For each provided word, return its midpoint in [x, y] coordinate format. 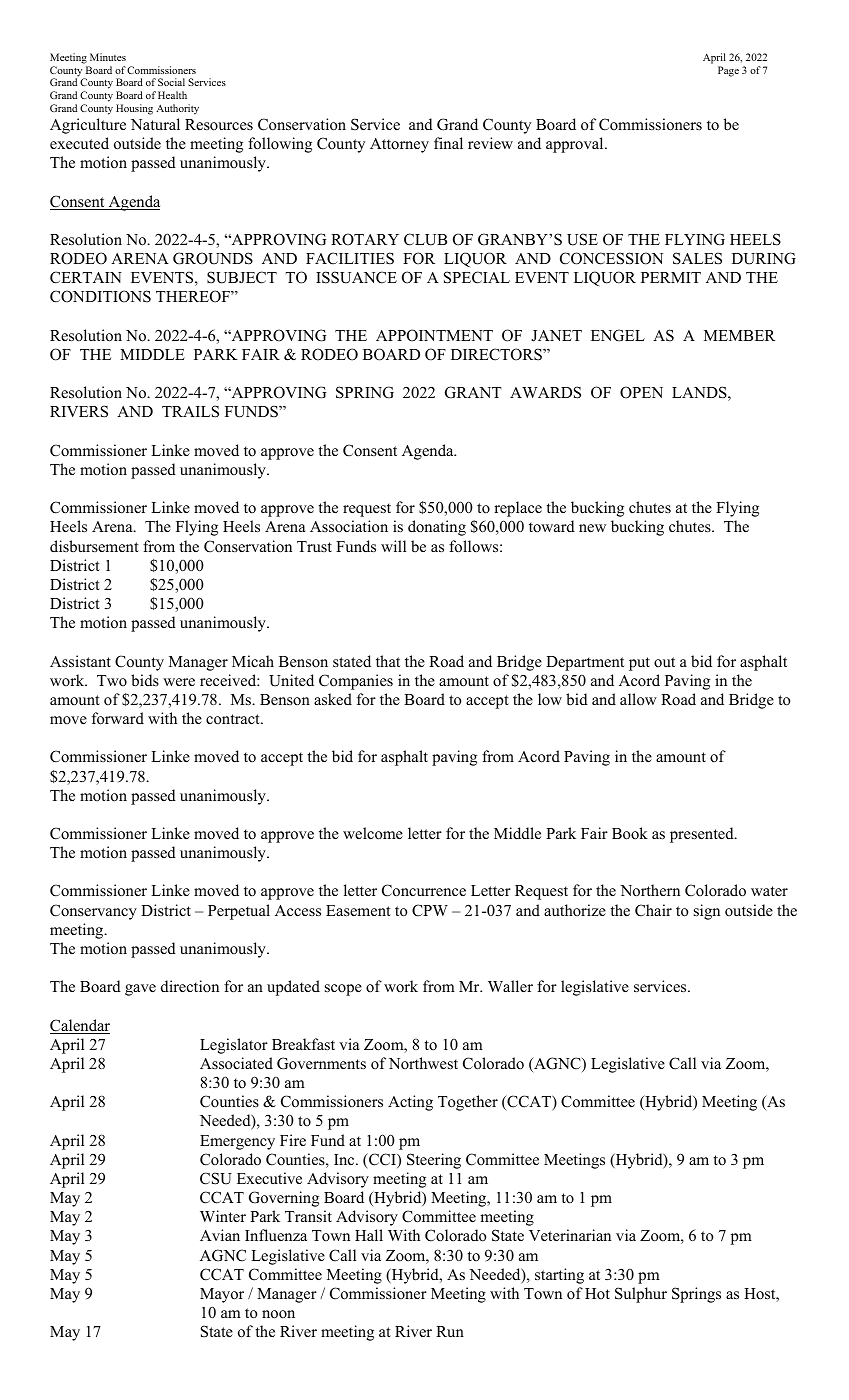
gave [140, 990]
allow [638, 699]
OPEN [641, 392]
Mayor [222, 1295]
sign [707, 912]
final [448, 143]
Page [728, 71]
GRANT [473, 392]
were [179, 682]
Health [172, 95]
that [388, 661]
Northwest [423, 1063]
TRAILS [190, 411]
